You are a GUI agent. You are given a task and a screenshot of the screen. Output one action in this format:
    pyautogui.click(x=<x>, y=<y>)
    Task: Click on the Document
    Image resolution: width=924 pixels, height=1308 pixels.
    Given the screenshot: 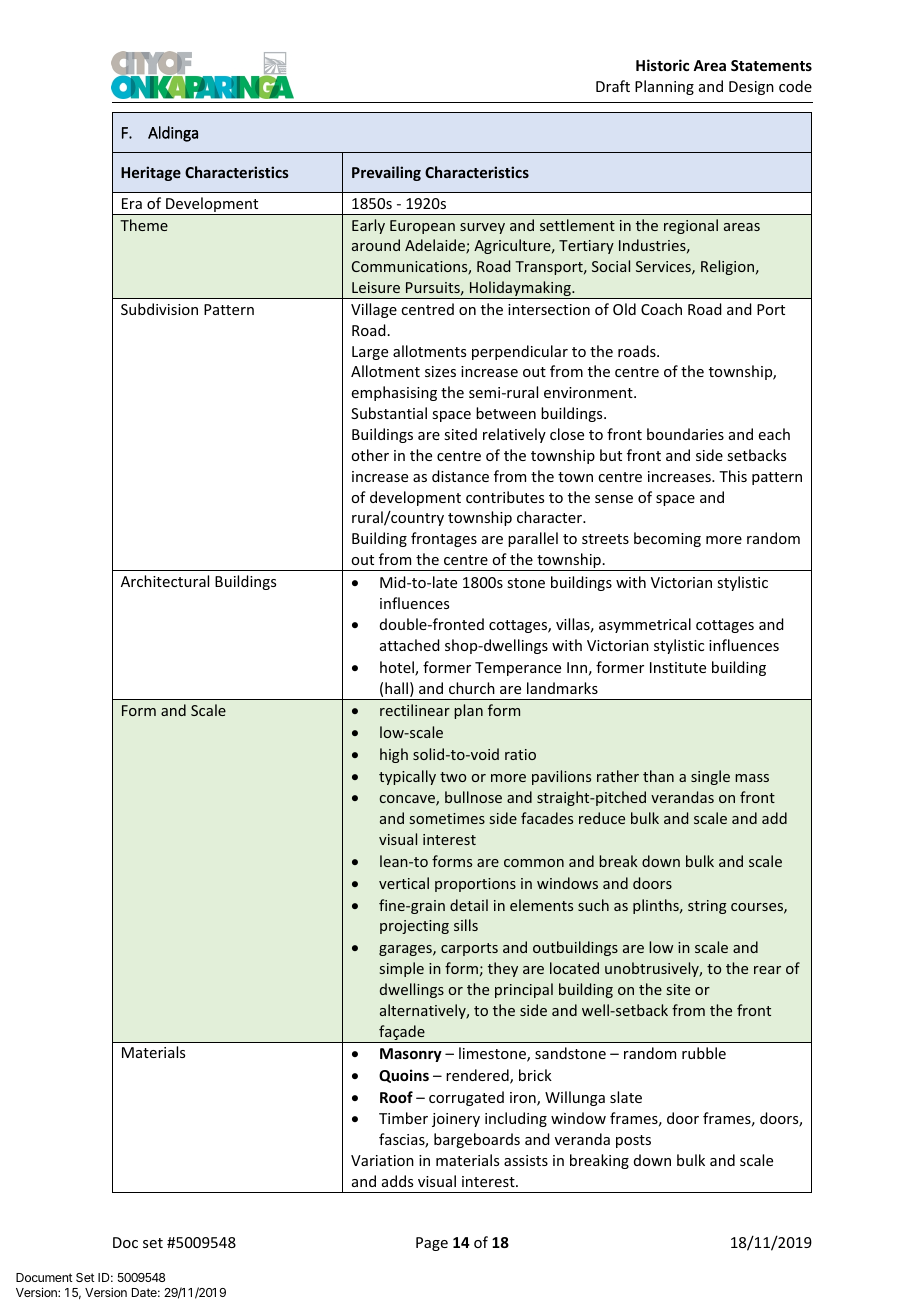 What is the action you would take?
    pyautogui.click(x=44, y=1277)
